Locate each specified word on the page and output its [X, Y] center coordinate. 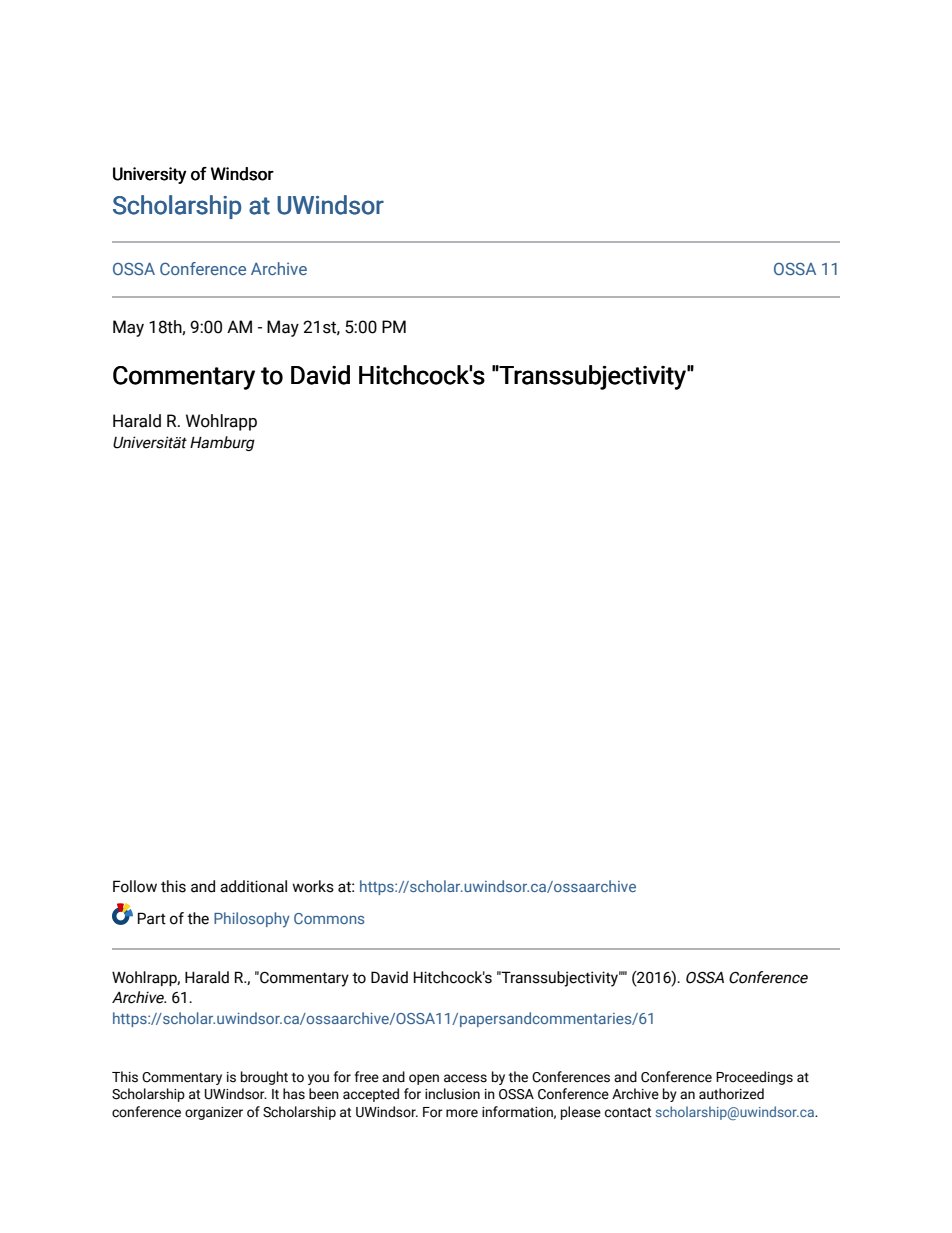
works [313, 886]
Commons [329, 918]
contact [628, 1113]
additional [253, 886]
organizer [214, 1113]
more [462, 1113]
